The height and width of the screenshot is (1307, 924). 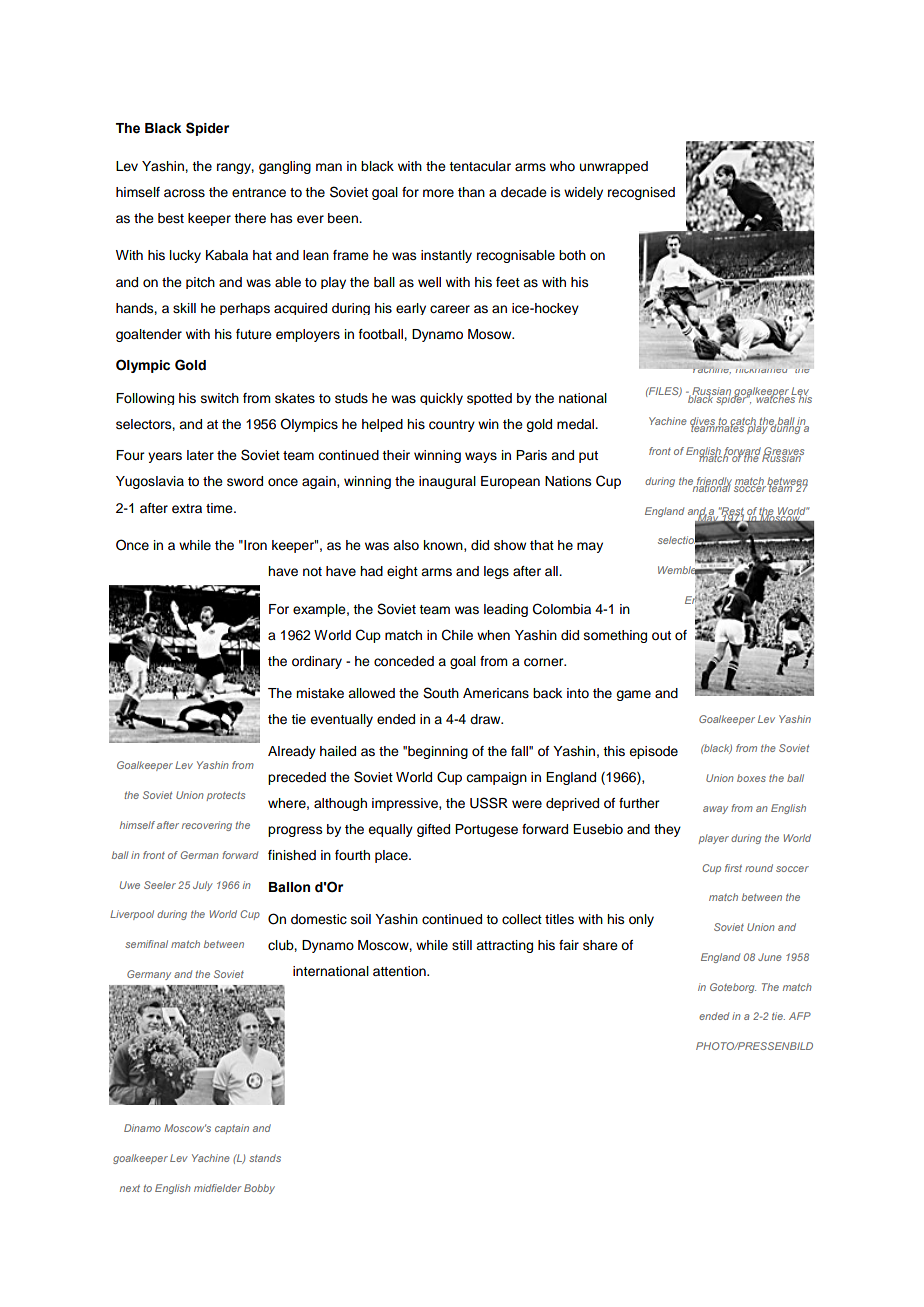 I want to click on South, so click(x=441, y=693).
